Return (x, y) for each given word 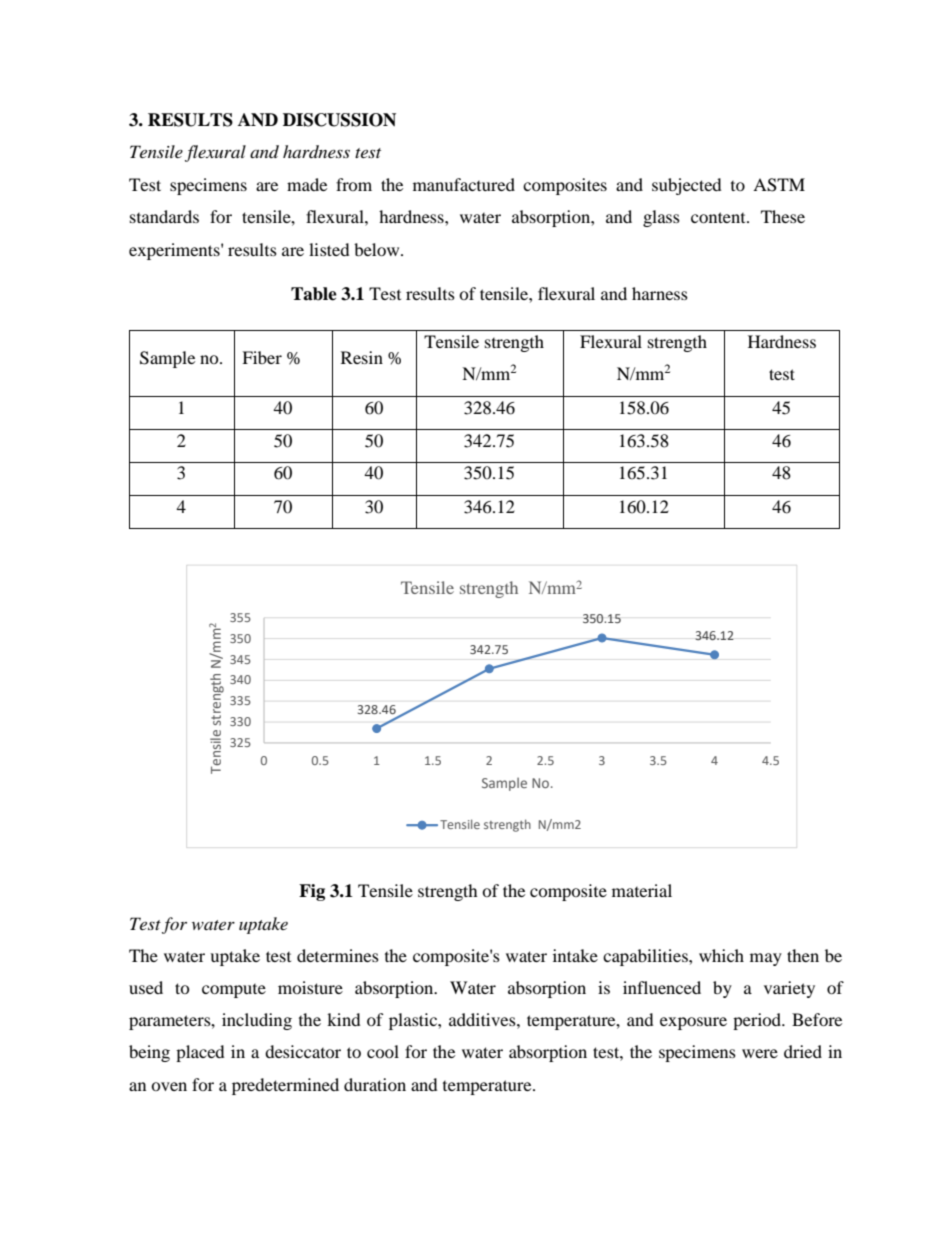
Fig (312, 892)
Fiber (262, 357)
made (307, 184)
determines (338, 955)
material (642, 890)
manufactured (464, 184)
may (766, 959)
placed (200, 1053)
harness (660, 293)
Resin (362, 357)
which (721, 955)
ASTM (779, 185)
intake (575, 955)
